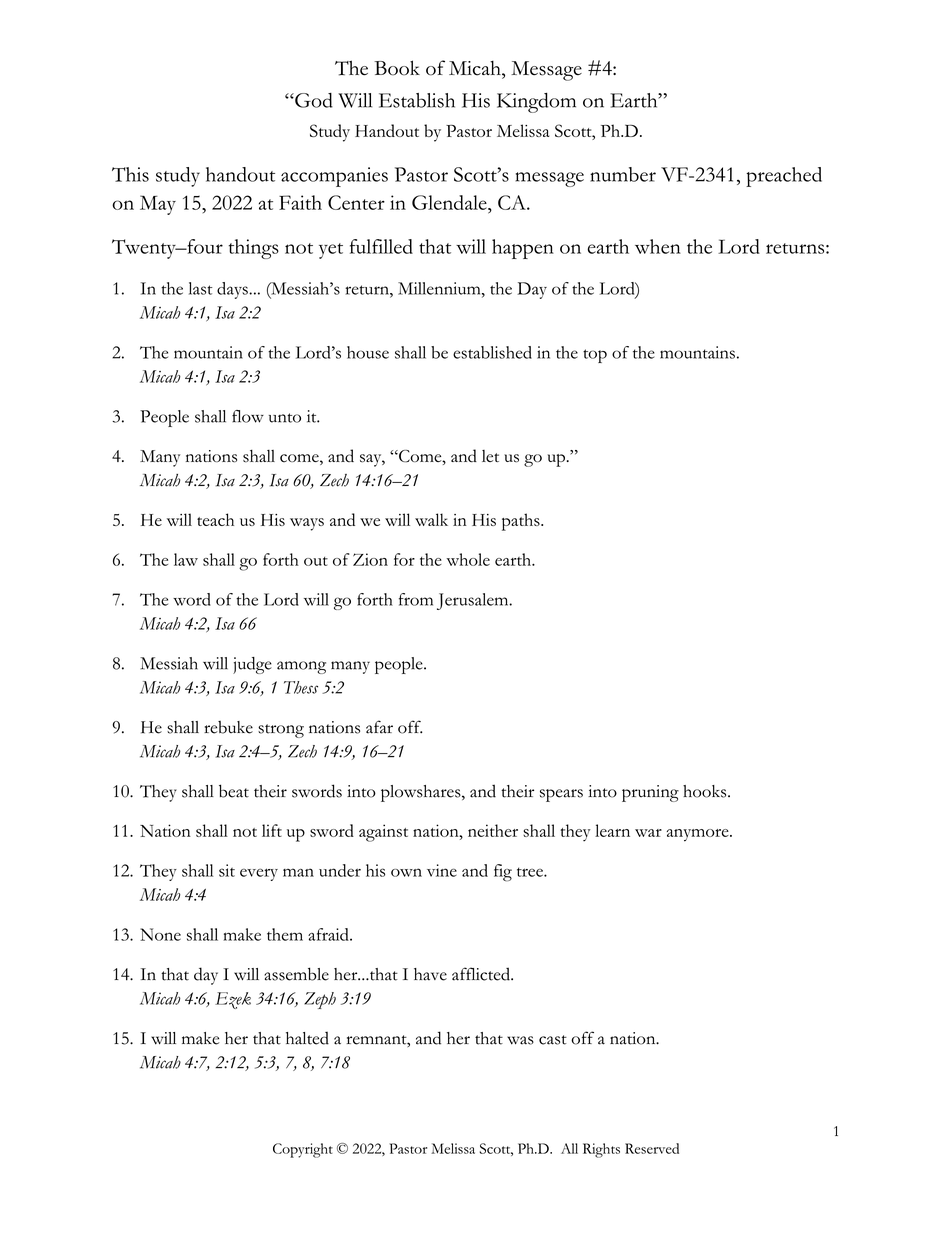  What do you see at coordinates (186, 559) in the document?
I see `law` at bounding box center [186, 559].
